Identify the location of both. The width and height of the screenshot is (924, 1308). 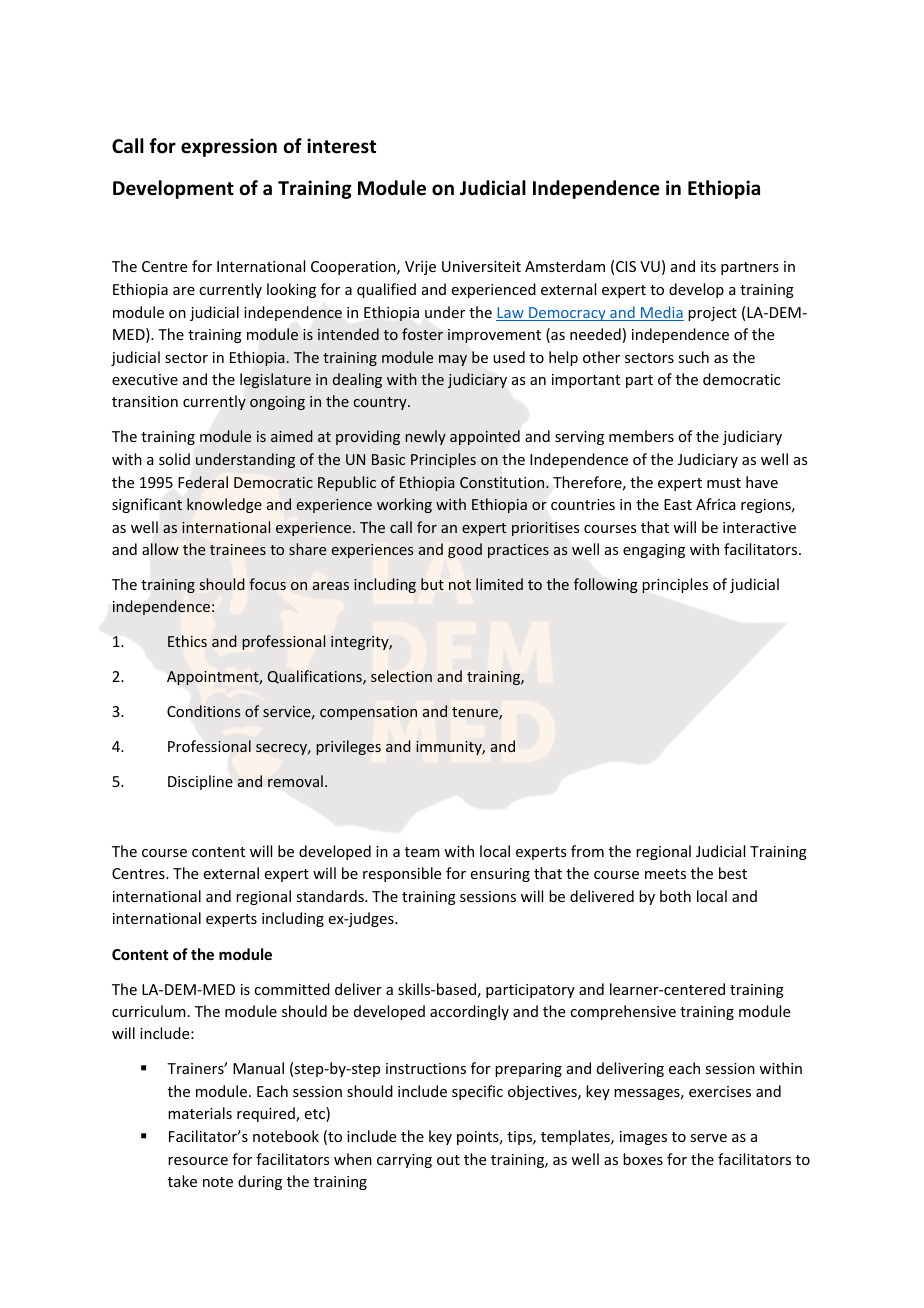
(675, 896).
